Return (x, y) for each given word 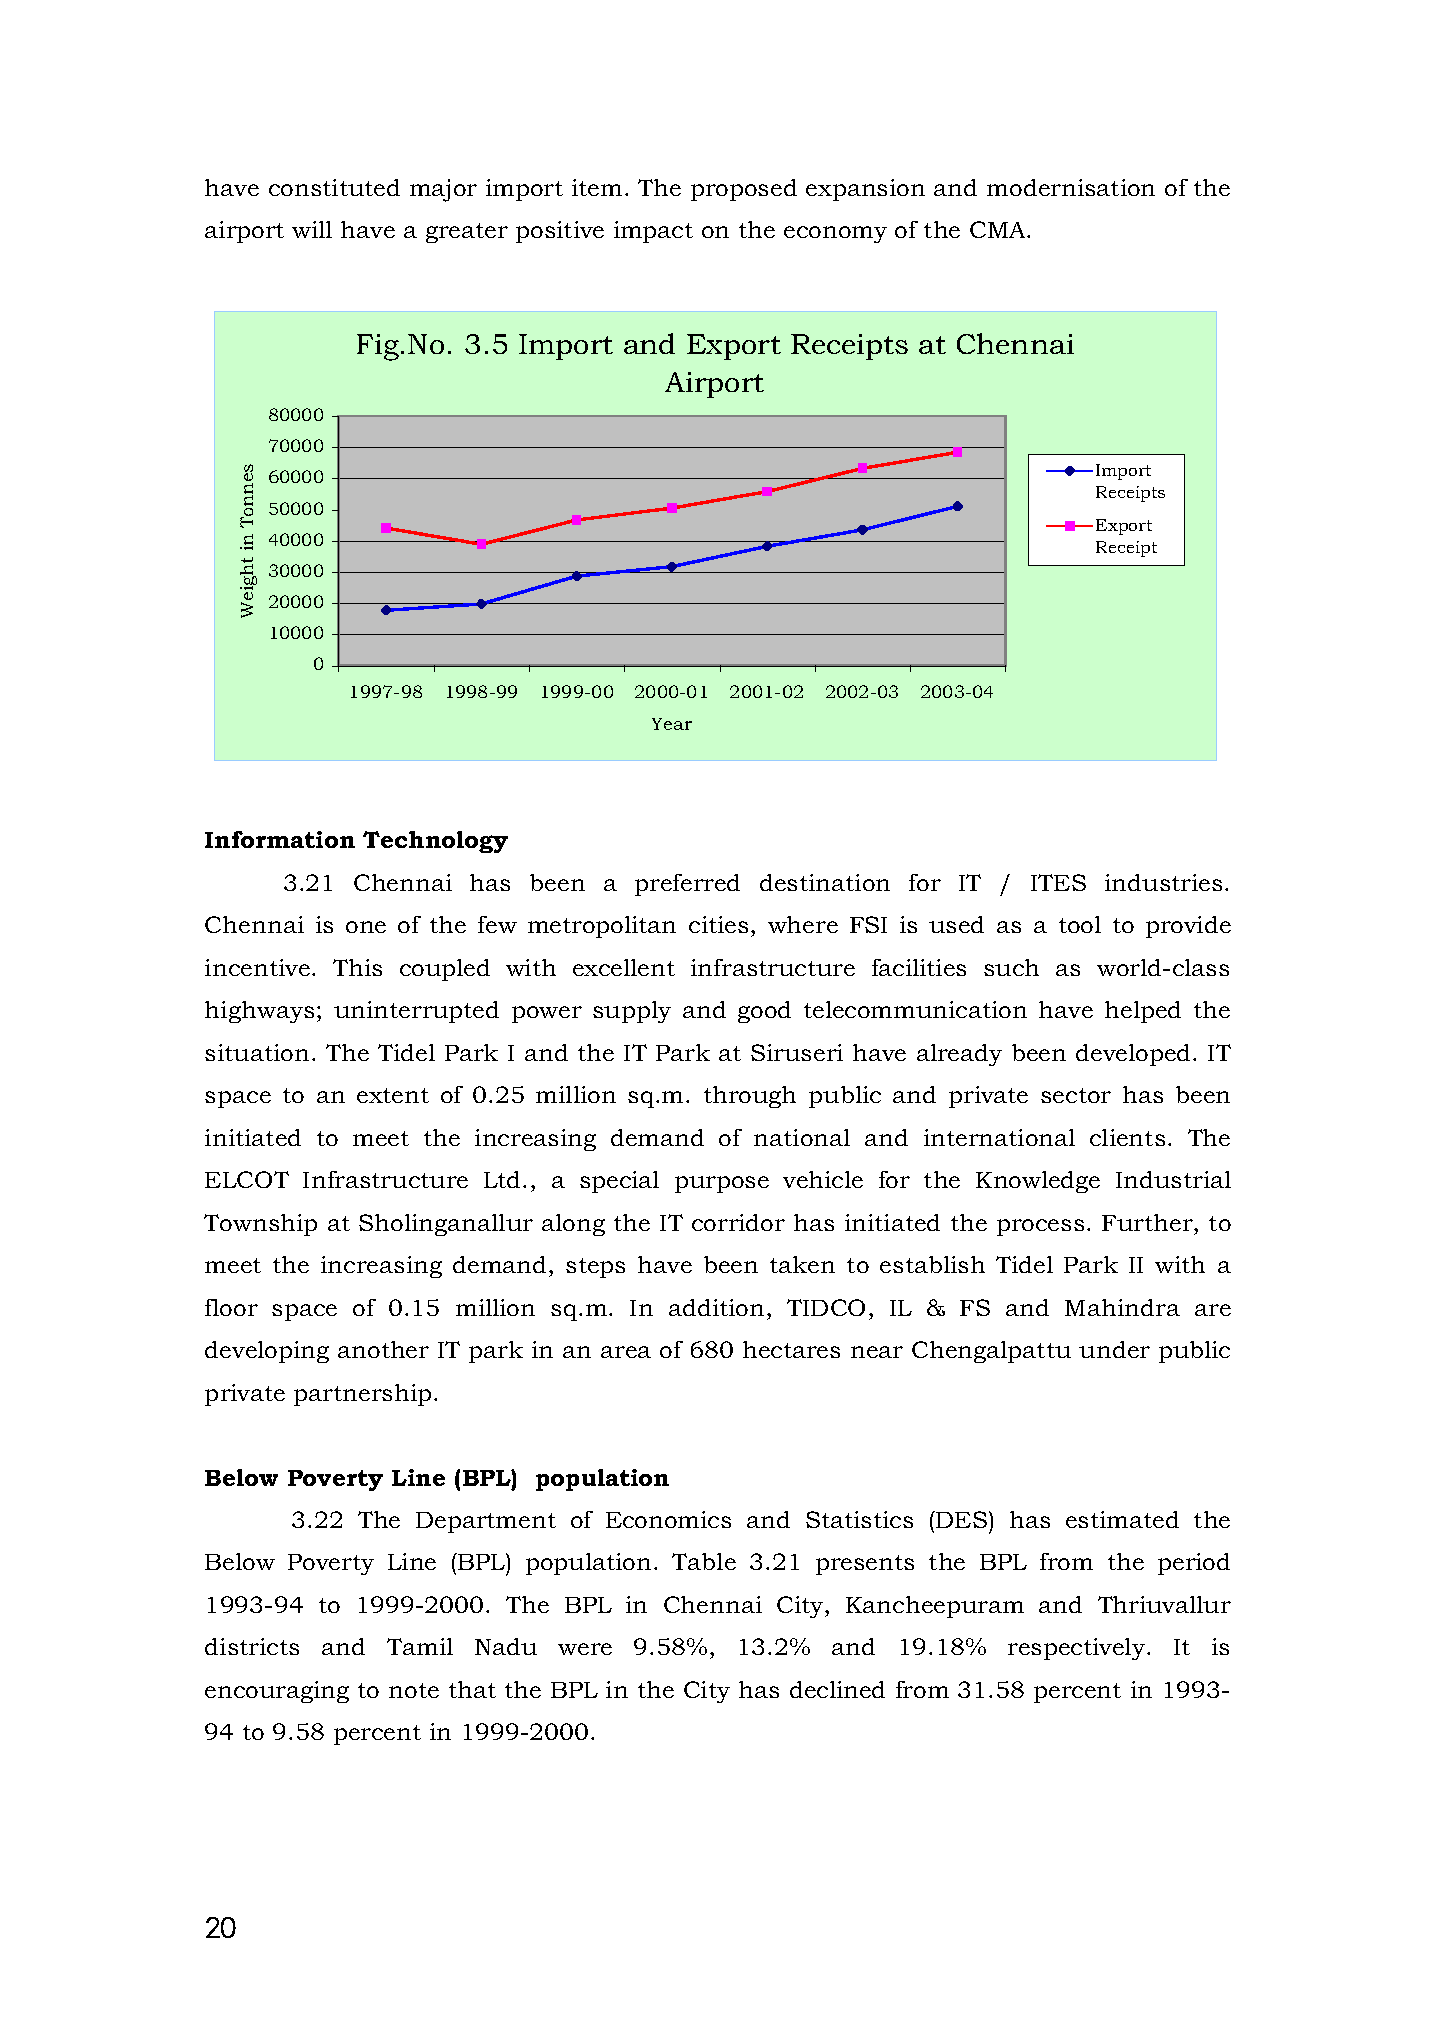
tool (1080, 924)
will (312, 229)
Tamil (420, 1646)
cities (718, 924)
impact (653, 232)
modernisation (1071, 187)
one (366, 927)
